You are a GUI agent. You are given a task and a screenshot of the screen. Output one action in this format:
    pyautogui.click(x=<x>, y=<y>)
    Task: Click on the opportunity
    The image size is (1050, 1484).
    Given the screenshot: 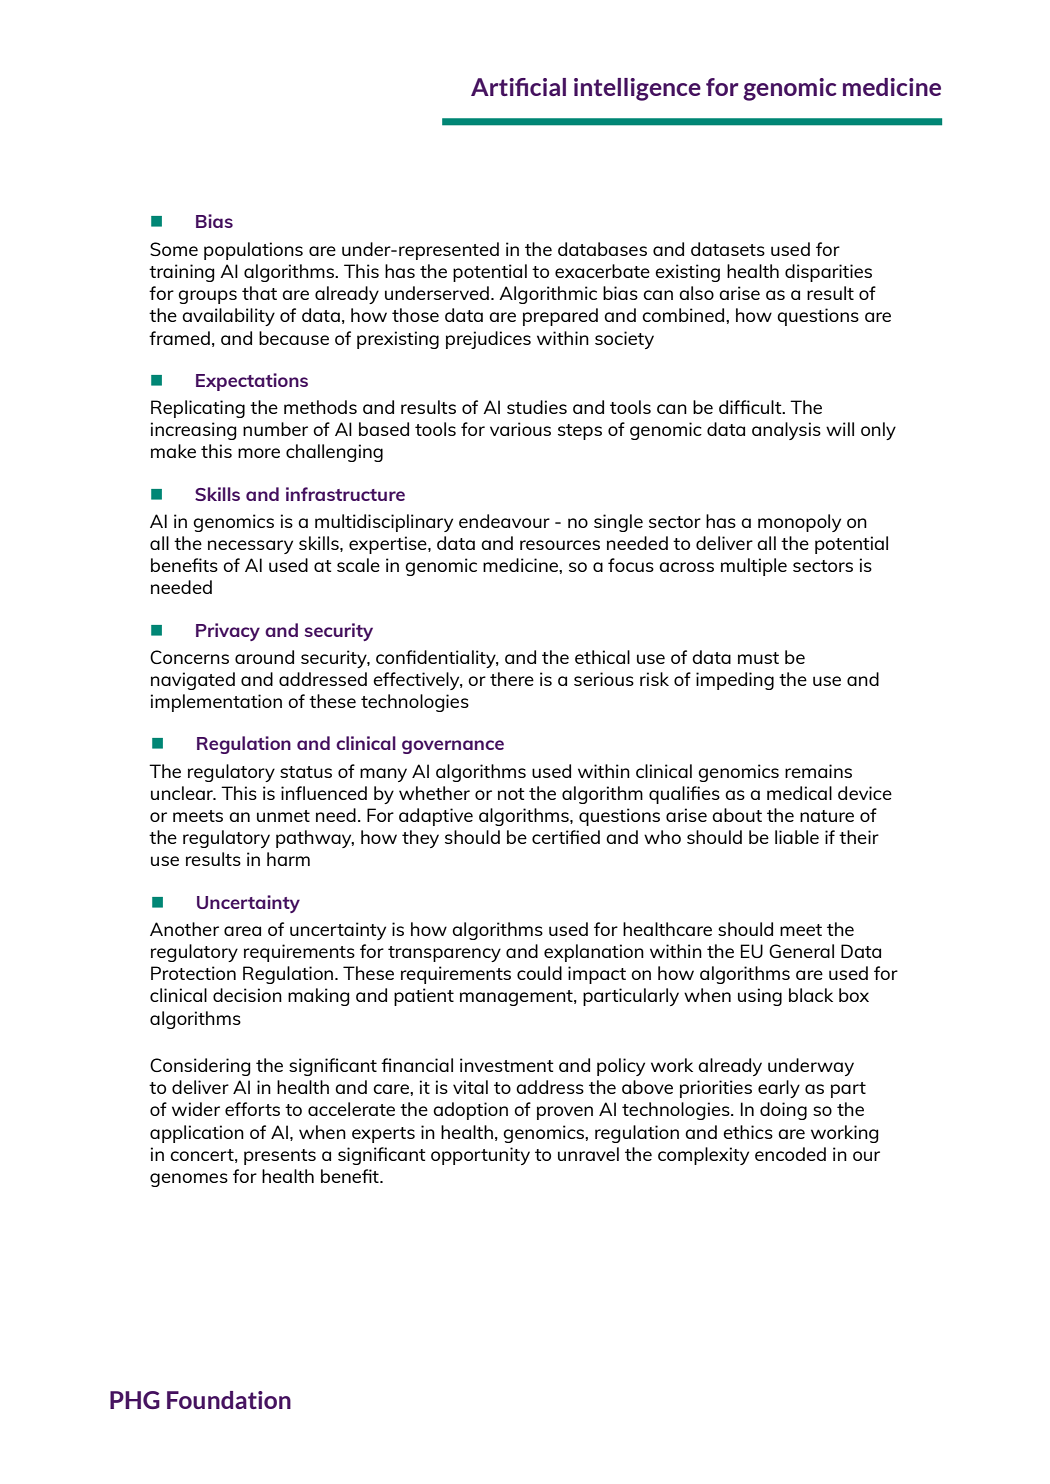 What is the action you would take?
    pyautogui.click(x=480, y=1156)
